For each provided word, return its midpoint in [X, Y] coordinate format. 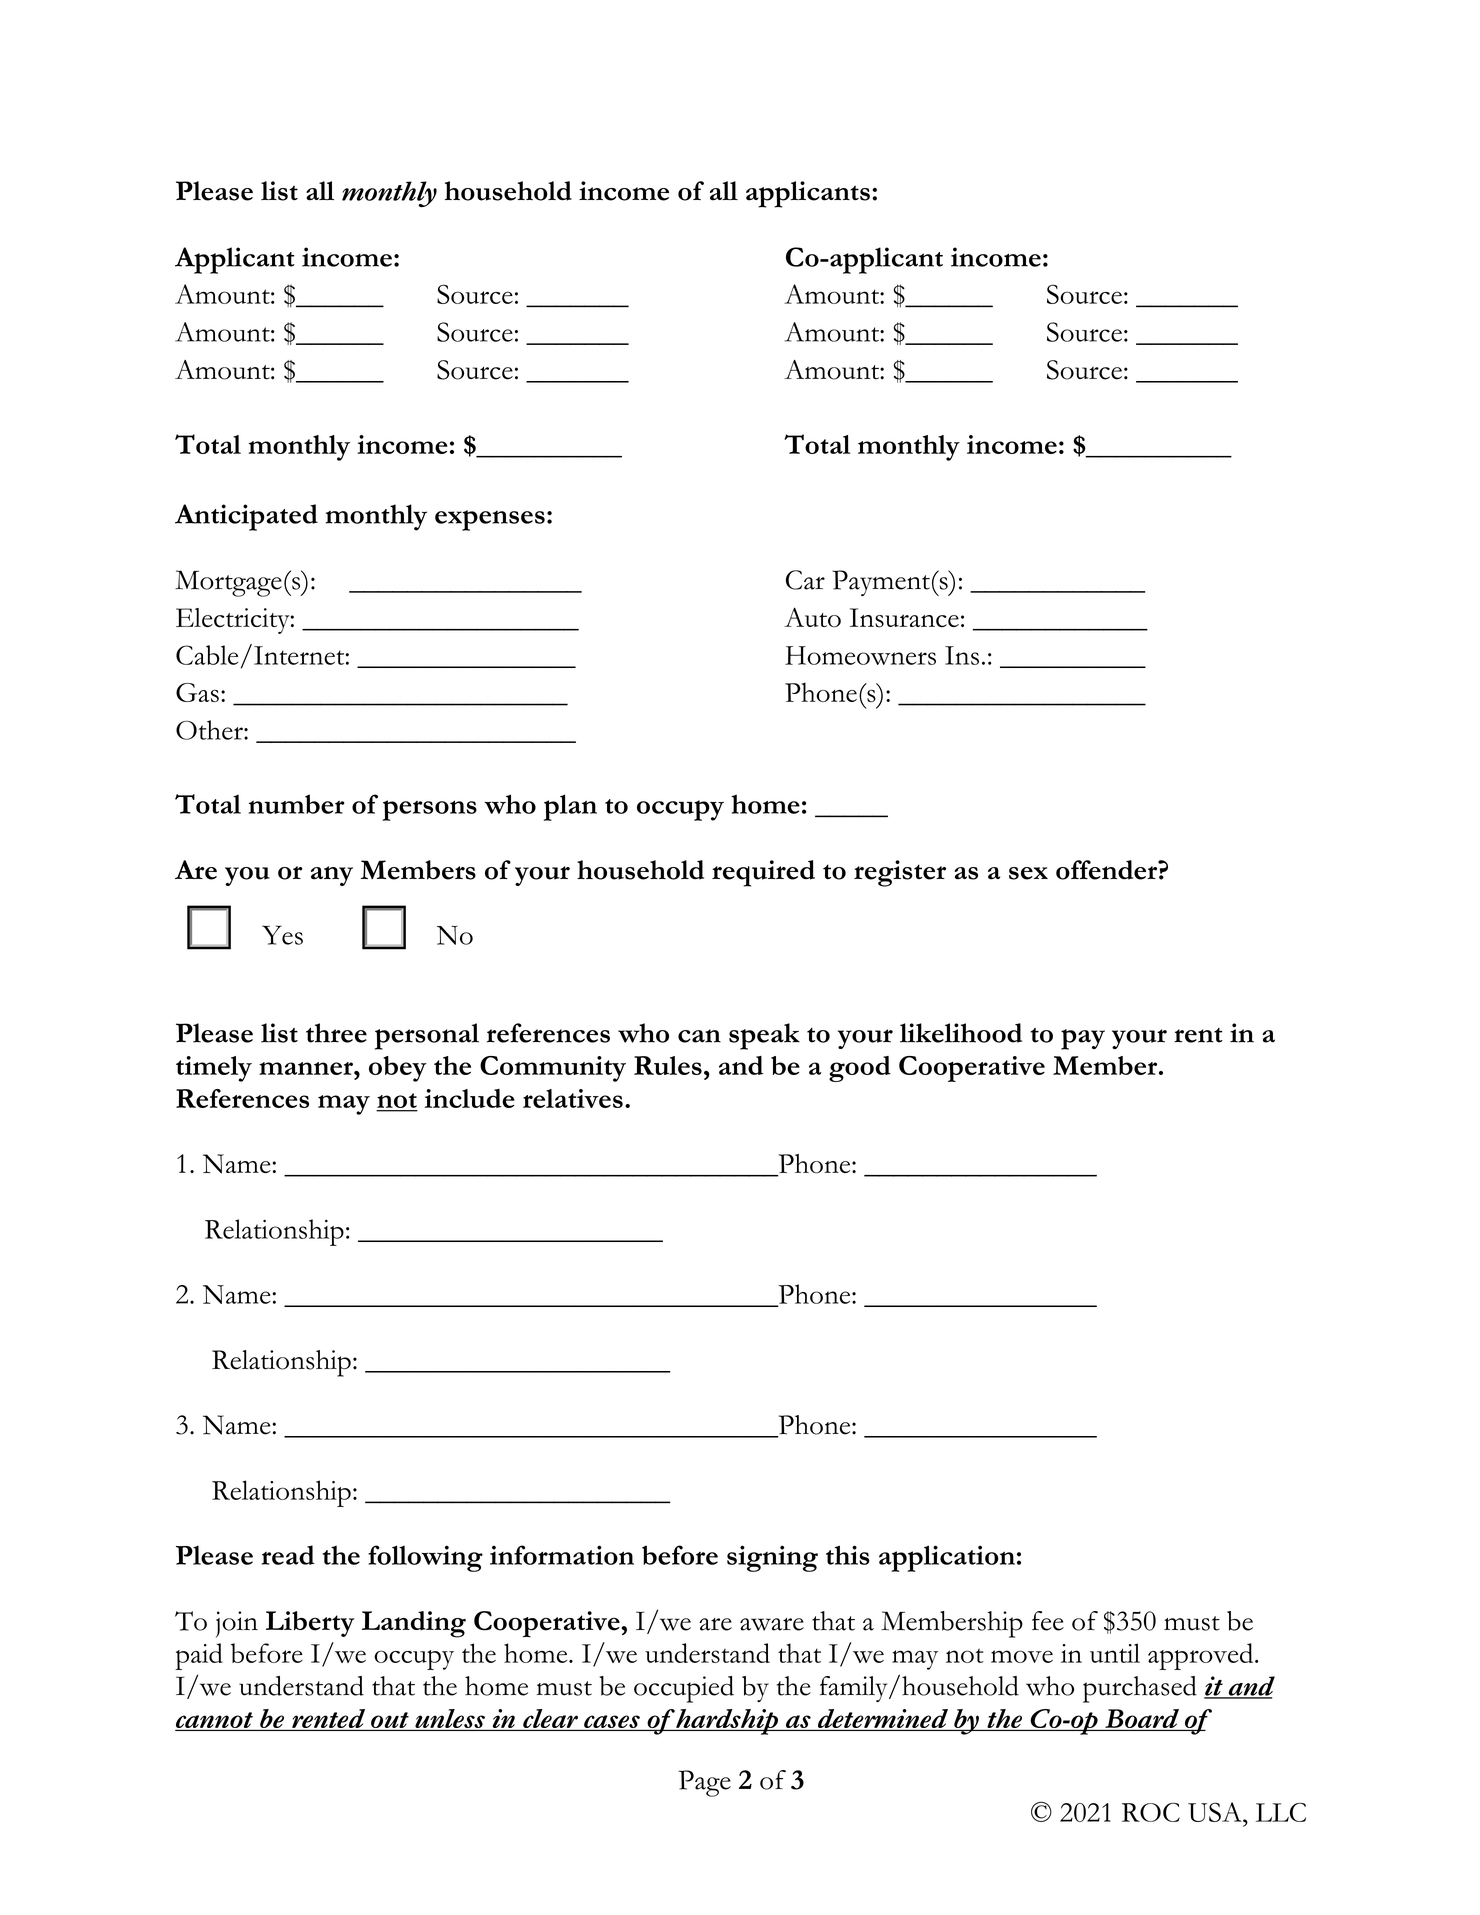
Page [704, 1783]
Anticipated [246, 517]
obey [398, 1069]
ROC [1151, 1812]
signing [772, 1558]
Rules [668, 1065]
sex [1028, 873]
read [288, 1555]
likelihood [961, 1033]
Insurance [904, 618]
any [332, 876]
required [763, 873]
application [947, 1558]
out [390, 1721]
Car [805, 580]
